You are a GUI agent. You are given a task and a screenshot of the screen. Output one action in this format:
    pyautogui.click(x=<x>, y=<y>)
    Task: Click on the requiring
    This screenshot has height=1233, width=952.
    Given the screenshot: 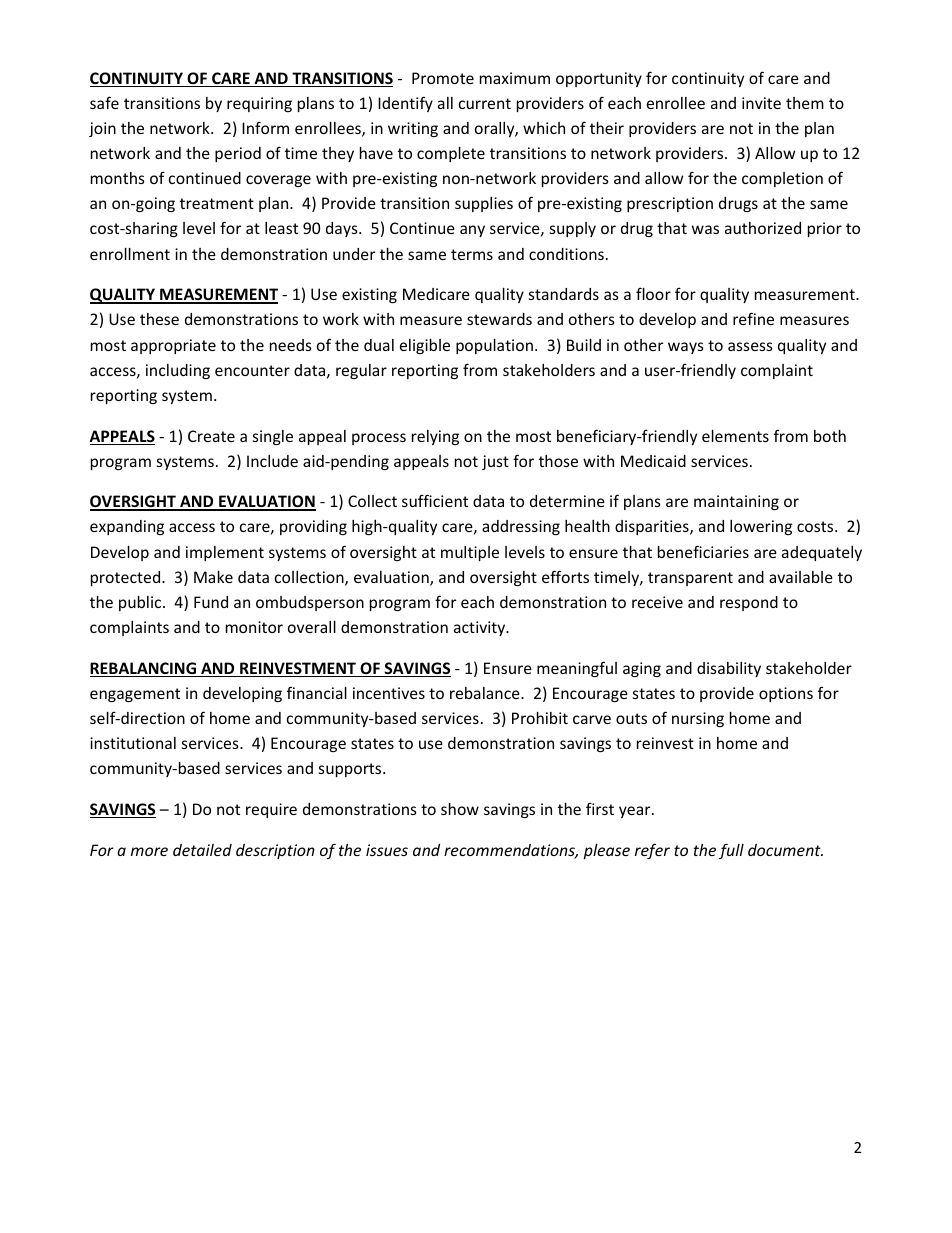 What is the action you would take?
    pyautogui.click(x=259, y=104)
